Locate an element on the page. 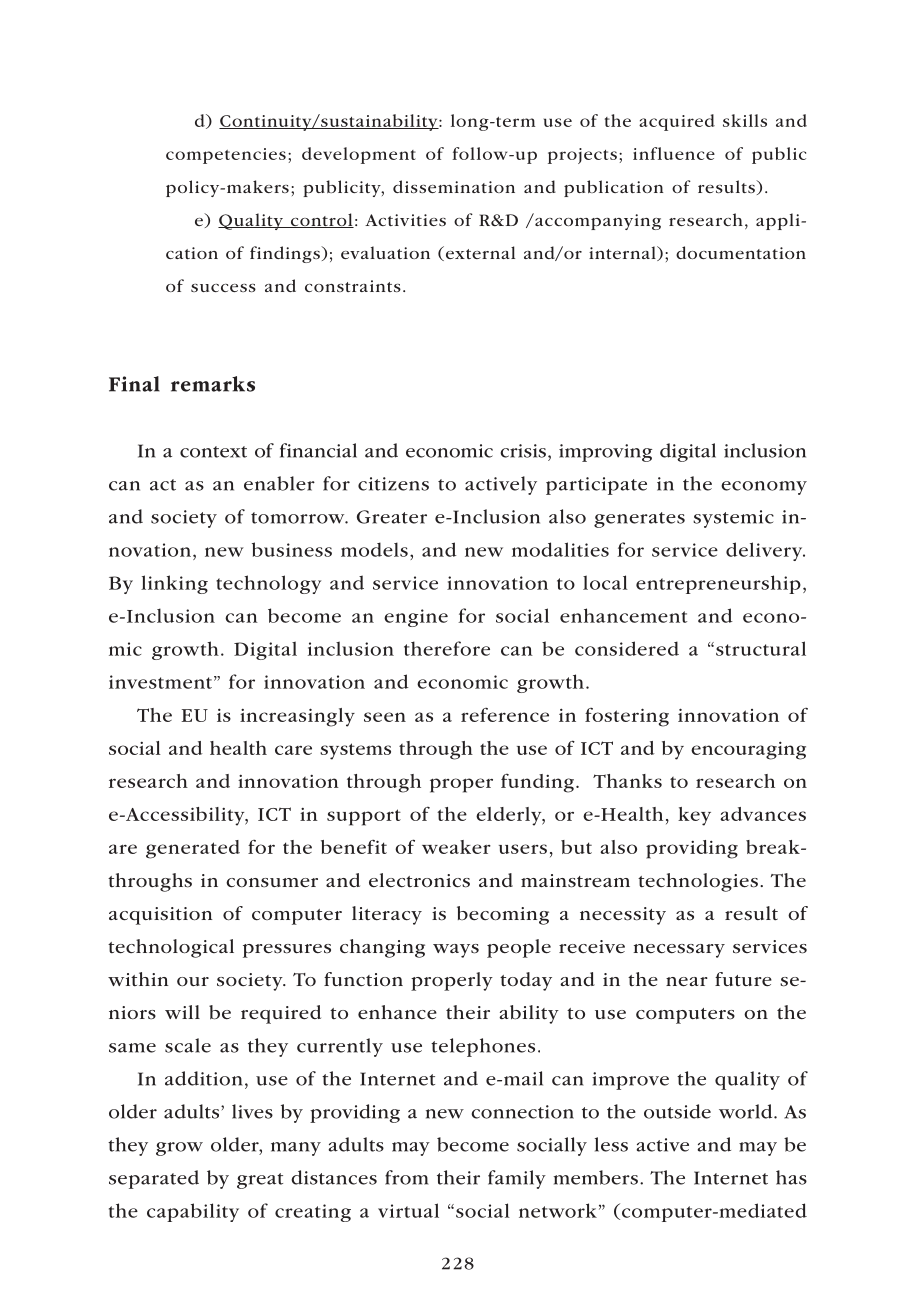  investment is located at coordinates (160, 682).
